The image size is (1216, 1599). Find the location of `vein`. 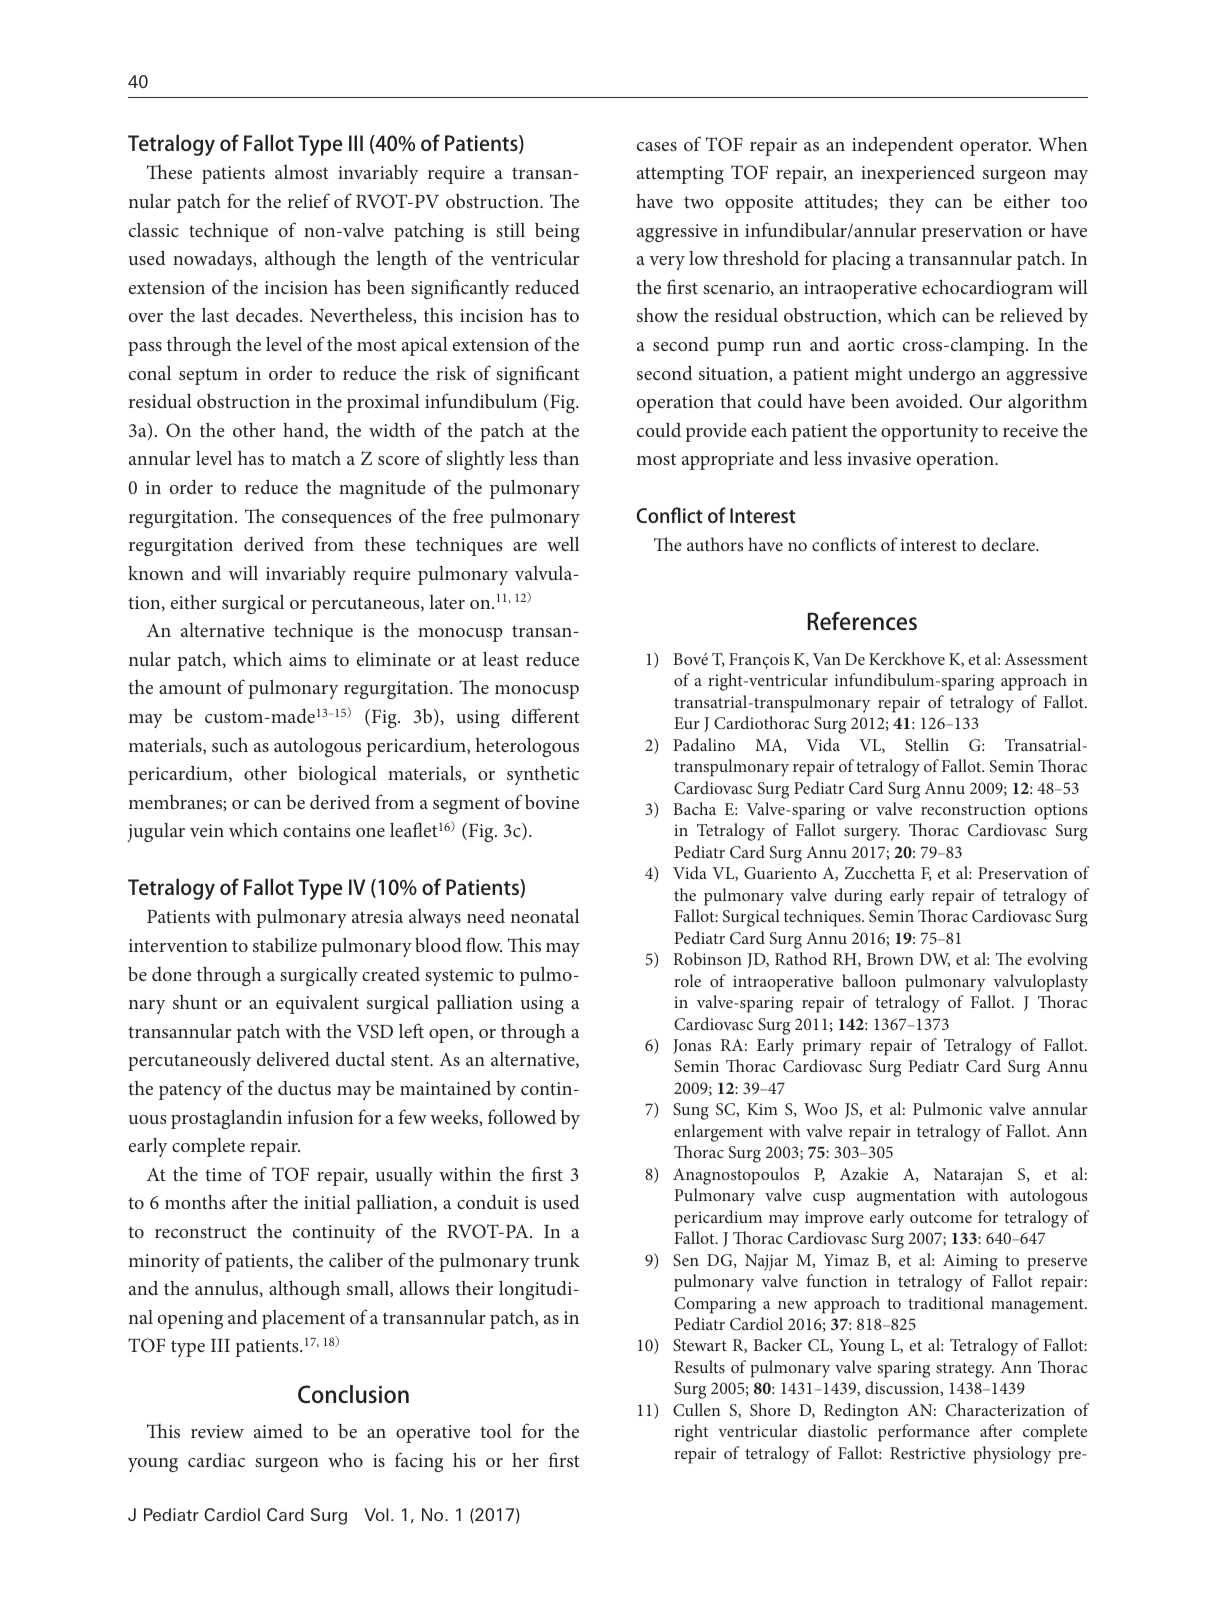

vein is located at coordinates (207, 830).
